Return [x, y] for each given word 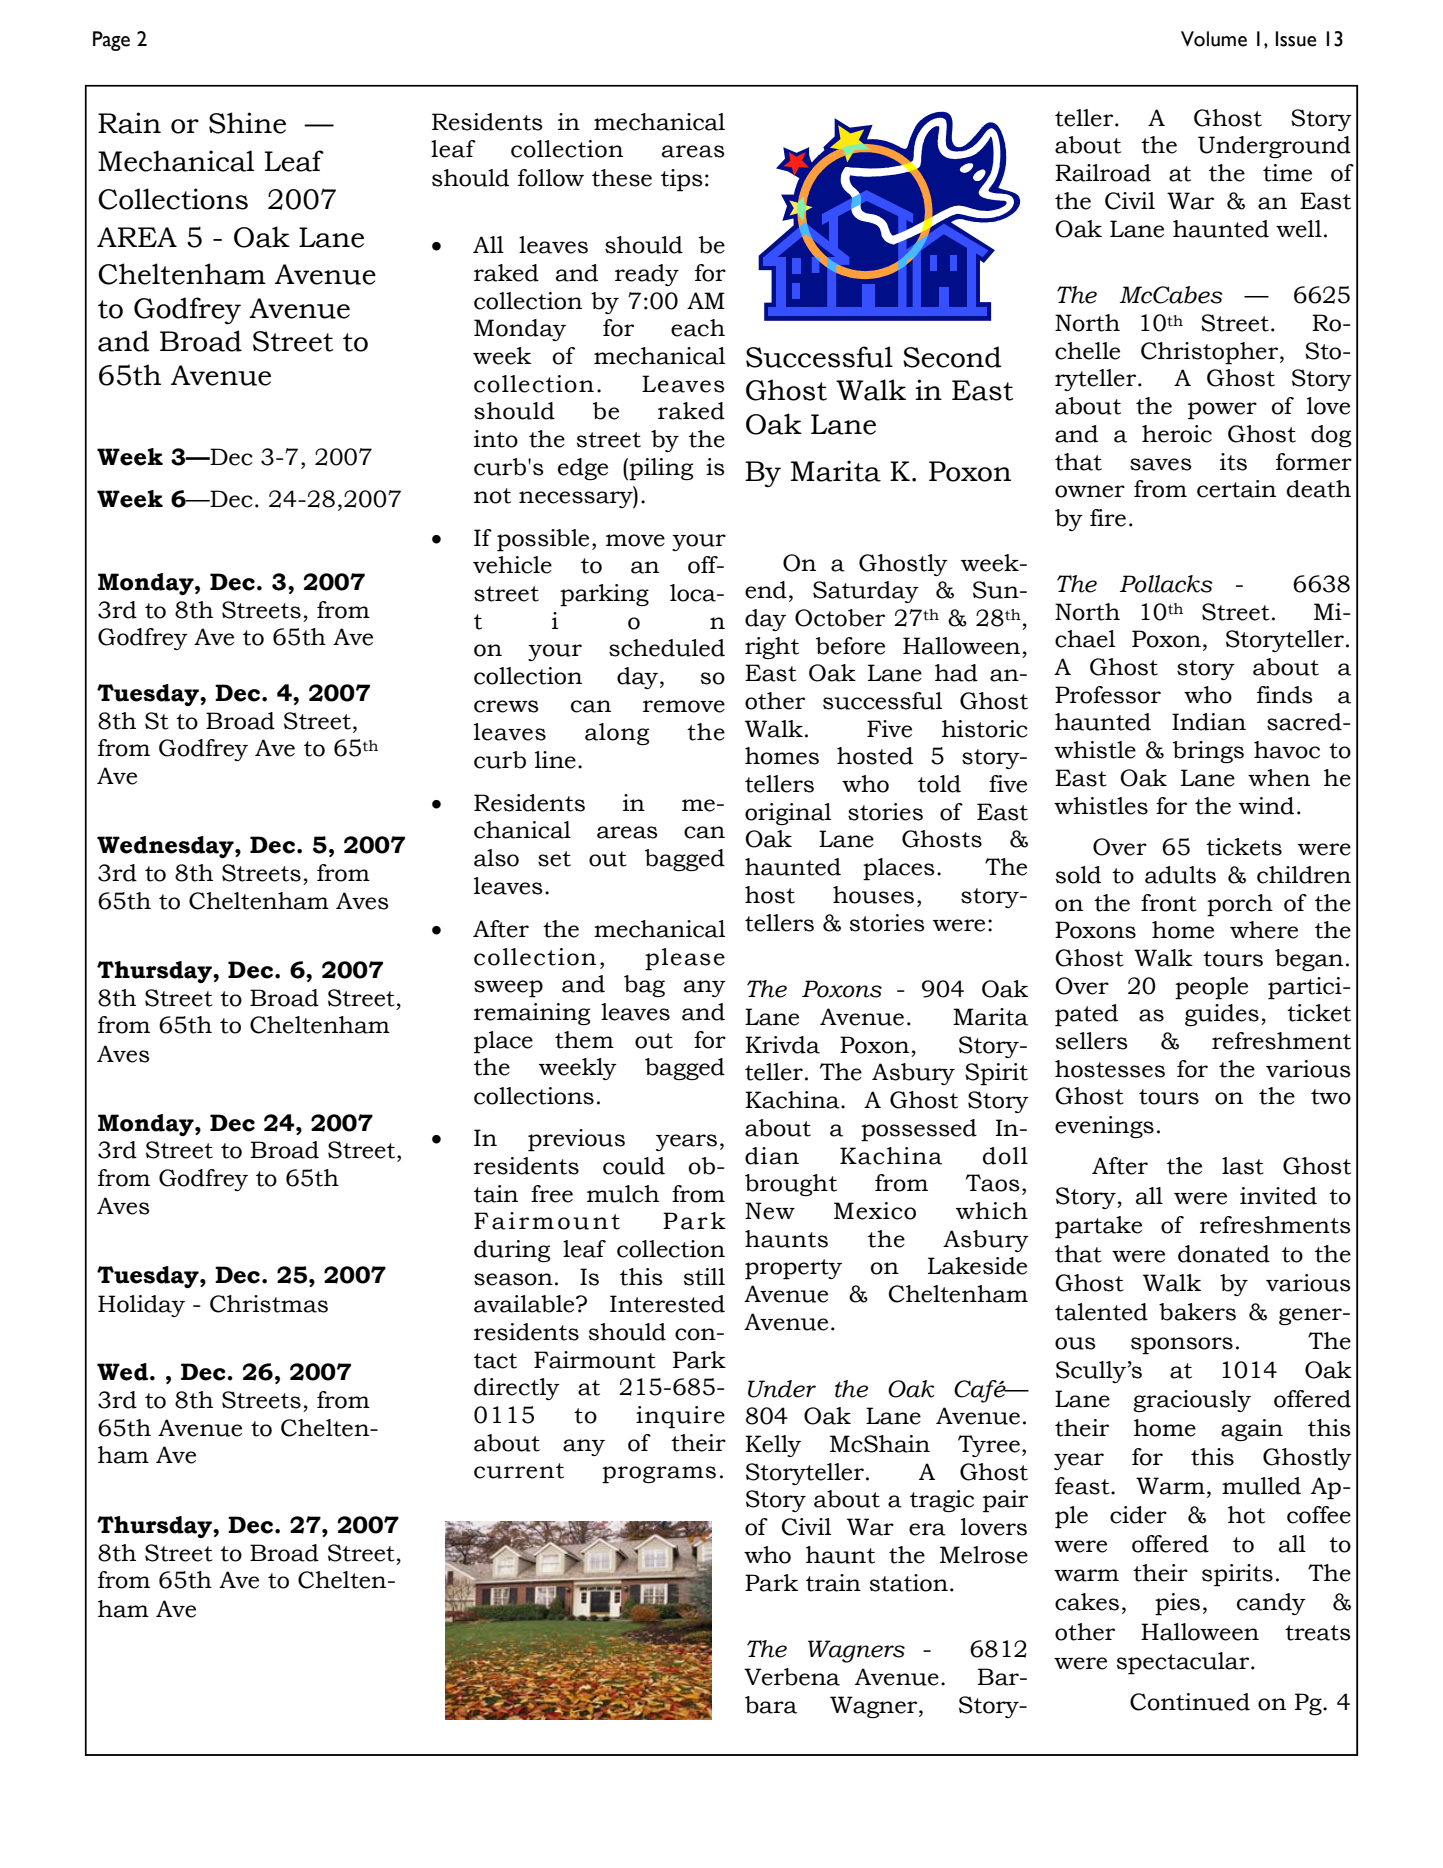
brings [1208, 752]
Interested [667, 1304]
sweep [508, 989]
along [617, 734]
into [496, 439]
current [519, 1471]
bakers [1197, 1312]
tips [681, 180]
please [685, 959]
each [698, 328]
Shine [247, 123]
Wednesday [166, 847]
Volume [1214, 39]
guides [1222, 1015]
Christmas [269, 1304]
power [1222, 411]
